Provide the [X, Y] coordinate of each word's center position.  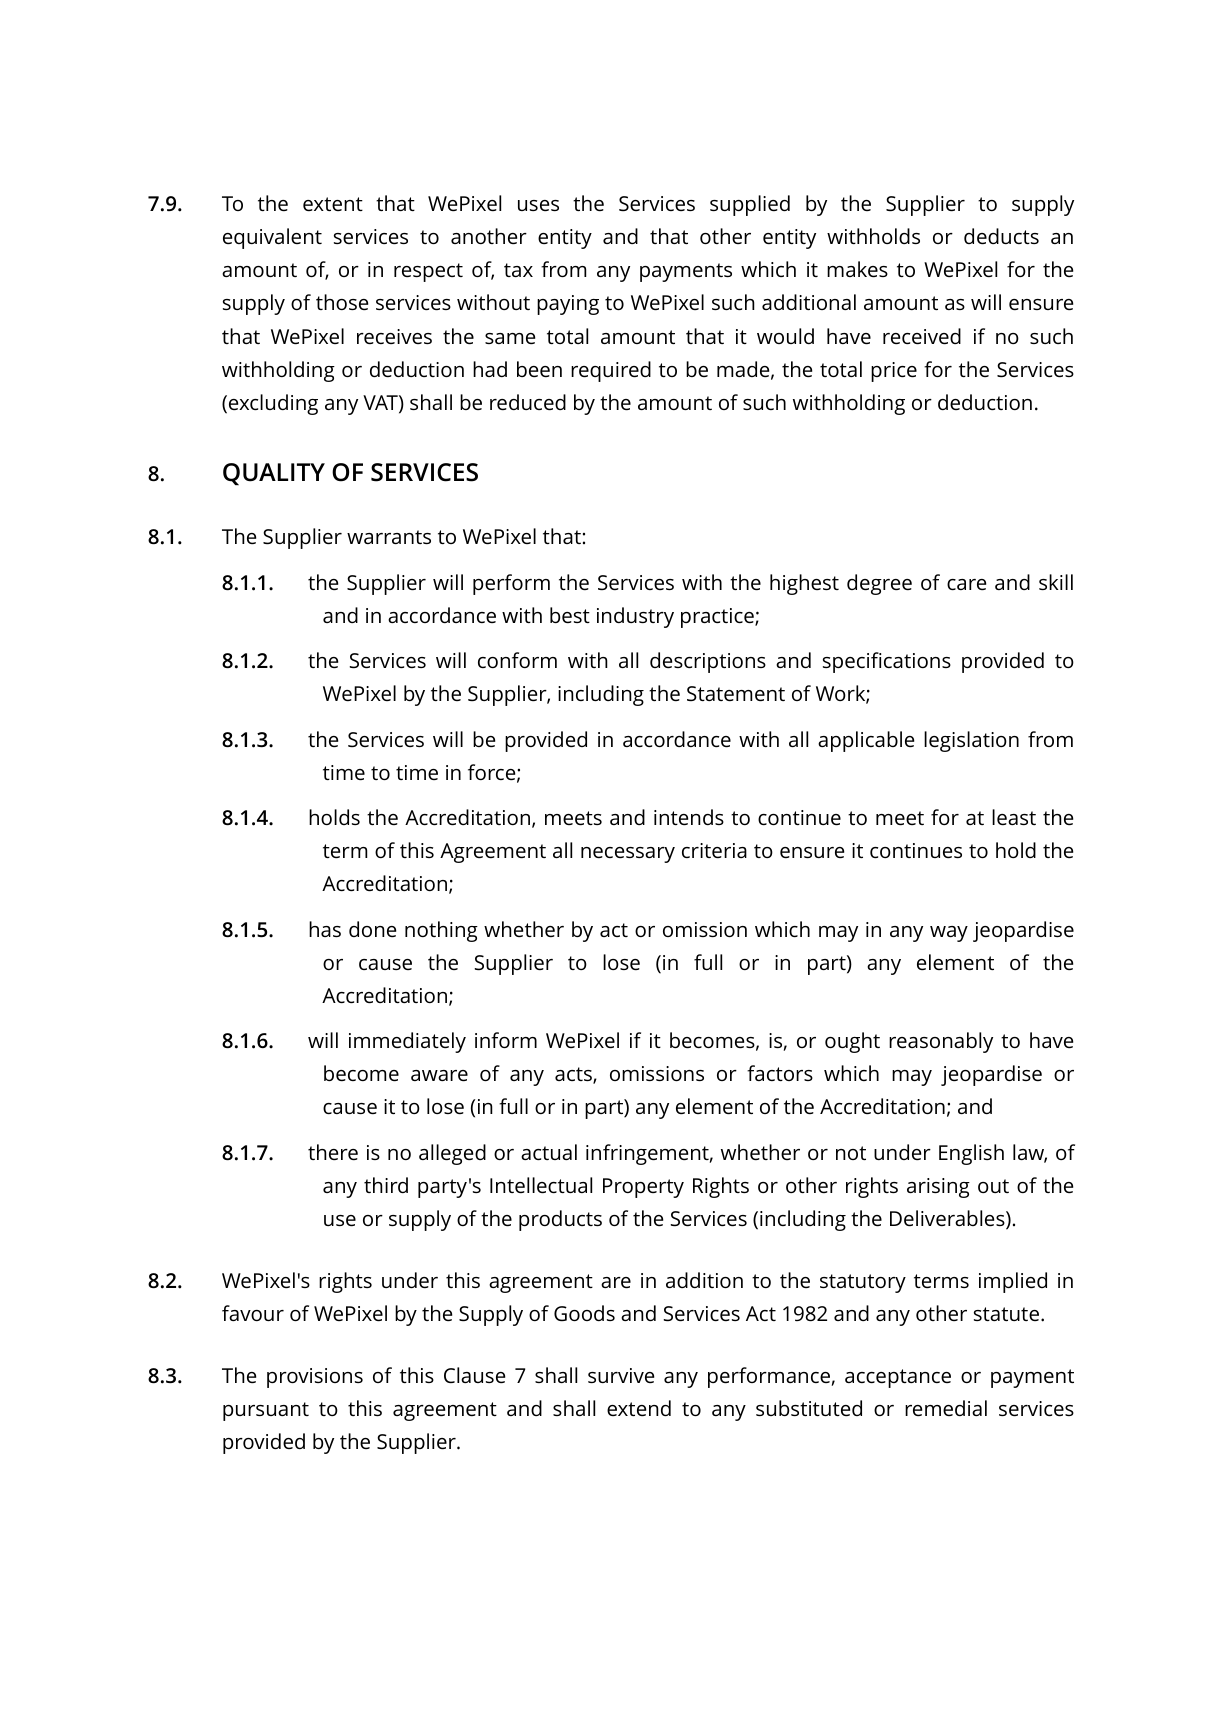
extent [333, 204]
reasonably [941, 1042]
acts [574, 1075]
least [1014, 817]
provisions [315, 1378]
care [966, 584]
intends [689, 817]
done [372, 929]
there [333, 1152]
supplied [750, 205]
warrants [389, 537]
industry [635, 617]
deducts [1001, 236]
